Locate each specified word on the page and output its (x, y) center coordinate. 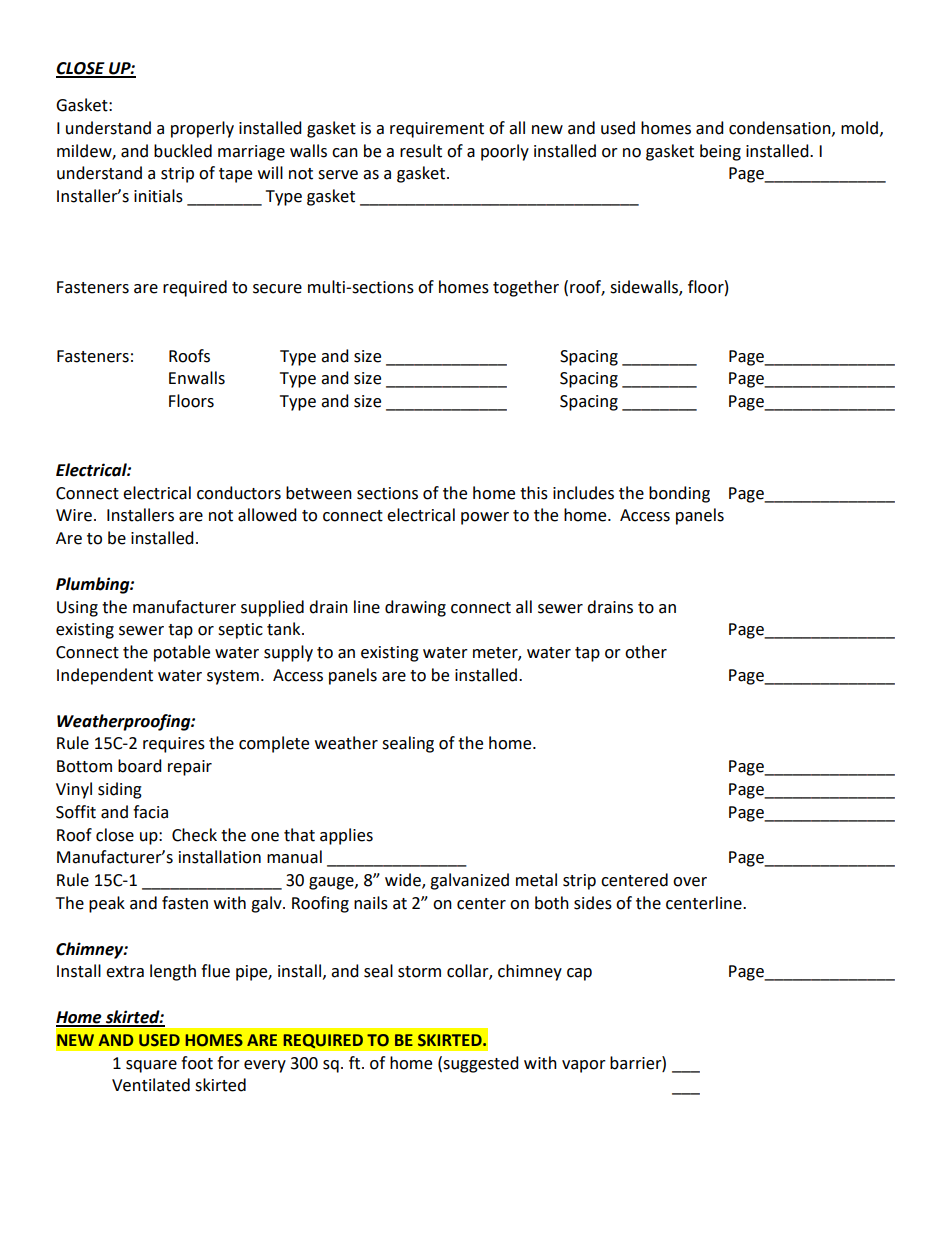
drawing (415, 608)
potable (182, 653)
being (720, 152)
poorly (505, 152)
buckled (183, 151)
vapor (584, 1066)
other (646, 652)
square (151, 1066)
